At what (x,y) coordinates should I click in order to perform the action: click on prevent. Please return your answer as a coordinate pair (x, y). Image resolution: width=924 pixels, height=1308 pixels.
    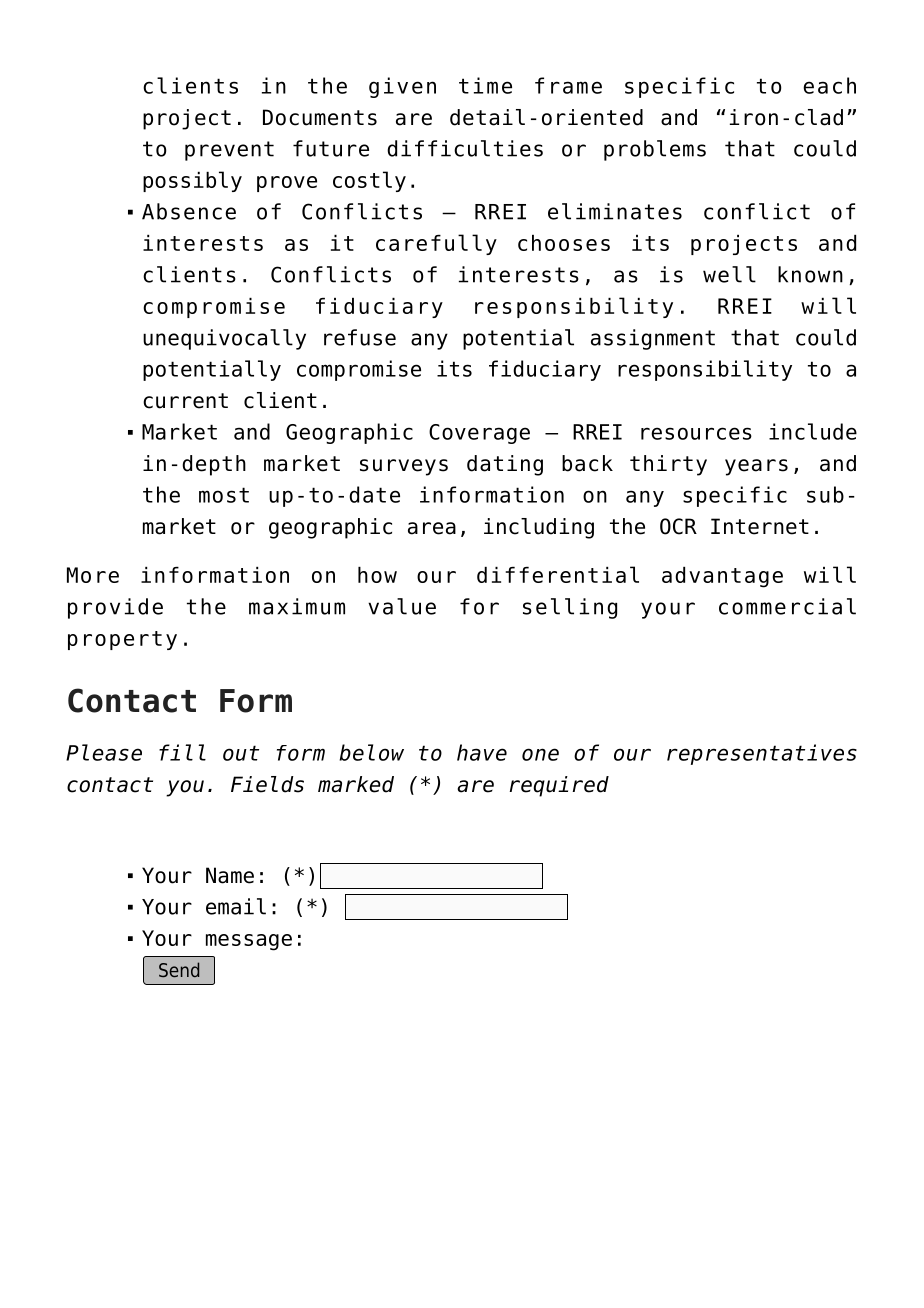
    Looking at the image, I should click on (229, 151).
